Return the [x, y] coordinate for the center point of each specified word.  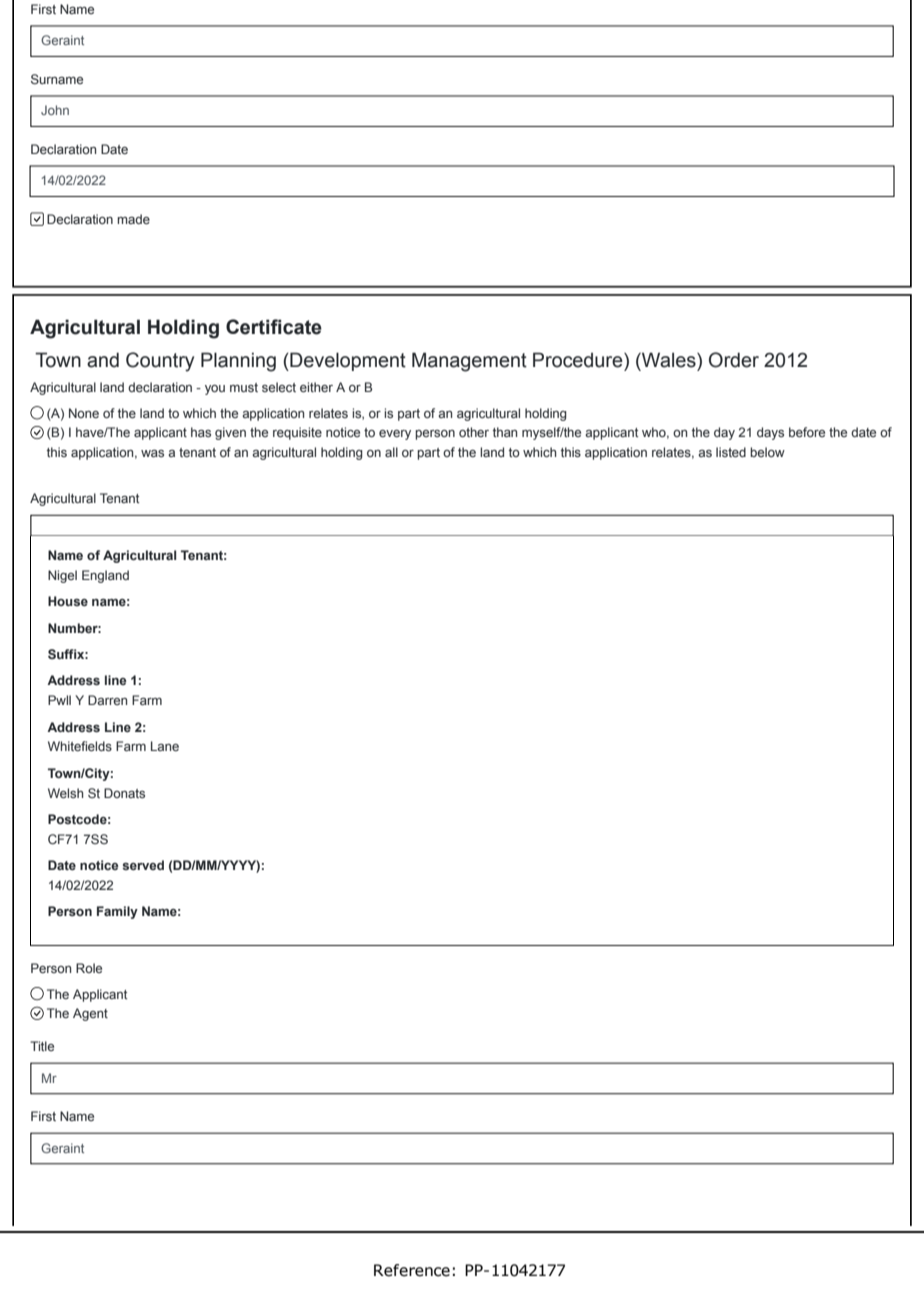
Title [42, 1046]
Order [734, 360]
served [143, 865]
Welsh [65, 793]
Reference [412, 1270]
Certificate [274, 327]
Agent [90, 1014]
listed [731, 452]
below [767, 452]
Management [469, 362]
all [391, 452]
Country [160, 362]
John [55, 110]
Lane [165, 746]
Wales [669, 360]
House [68, 601]
